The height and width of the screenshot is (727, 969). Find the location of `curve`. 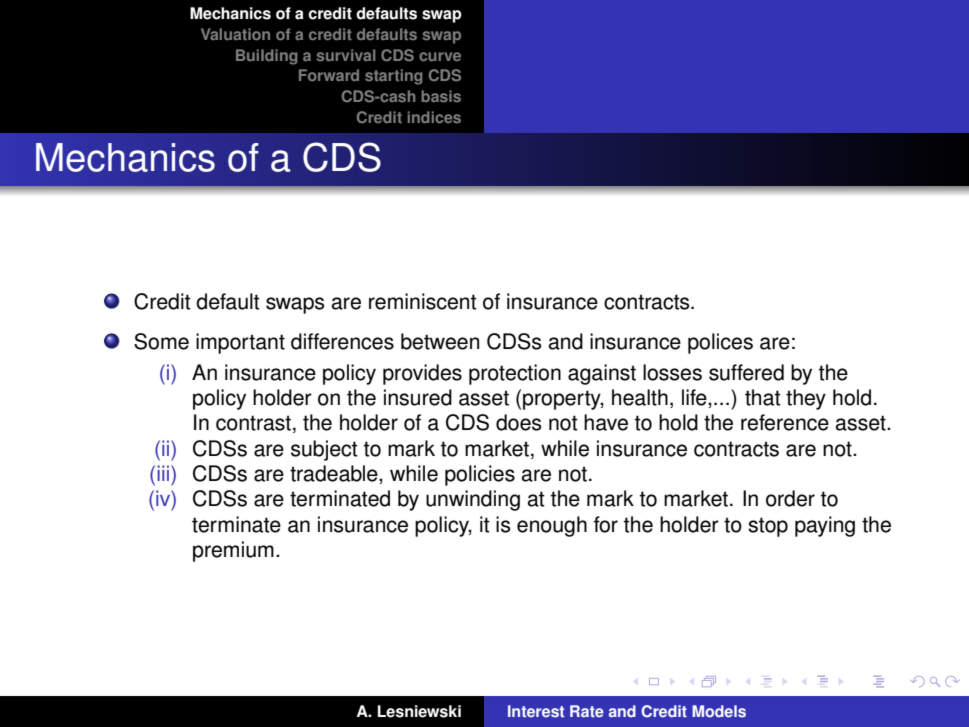

curve is located at coordinates (440, 56).
